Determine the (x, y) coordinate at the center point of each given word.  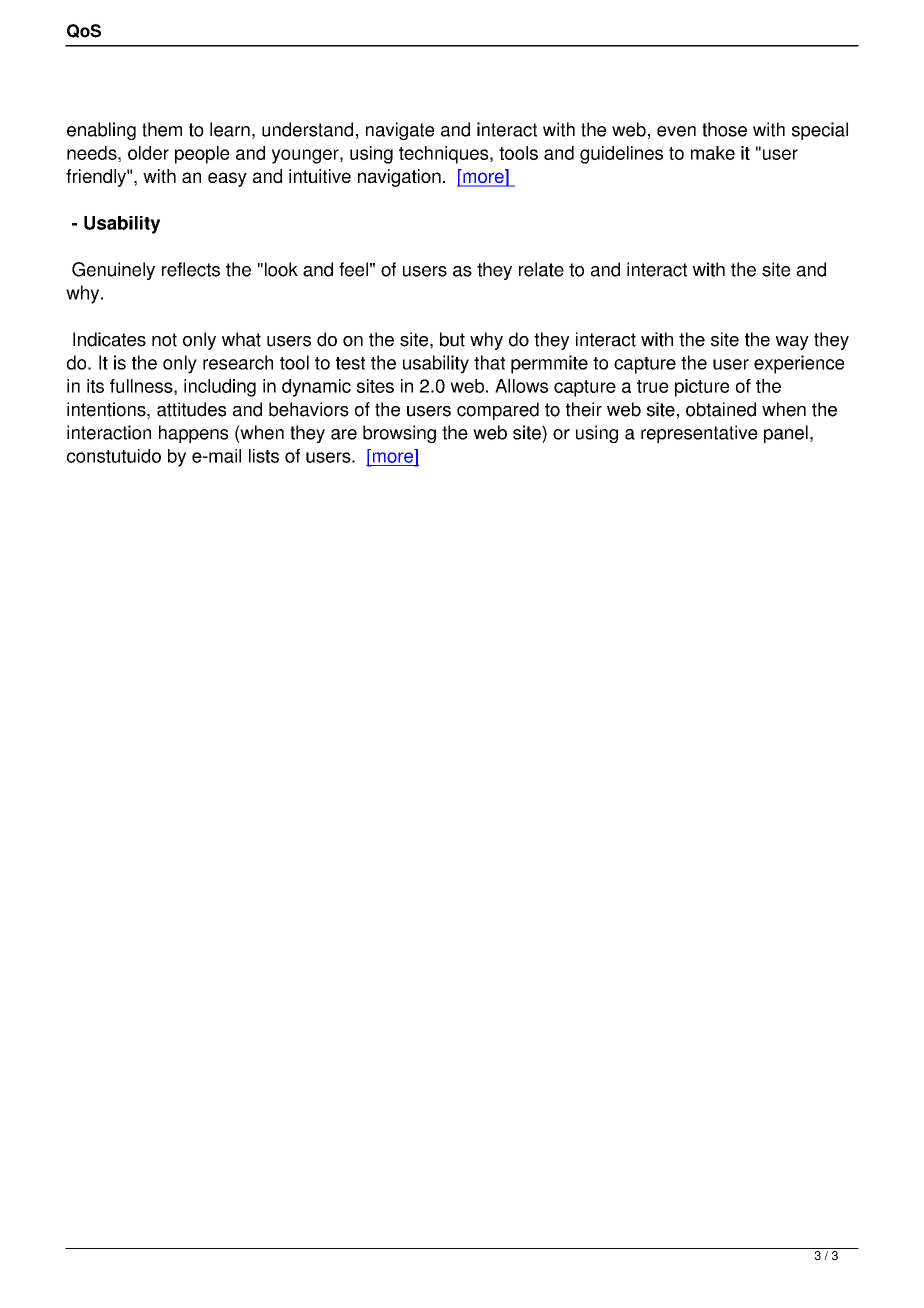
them (162, 129)
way (792, 343)
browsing (399, 434)
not (164, 340)
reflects (191, 269)
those (724, 129)
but (452, 339)
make (713, 153)
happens (193, 434)
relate (541, 269)
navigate (400, 131)
